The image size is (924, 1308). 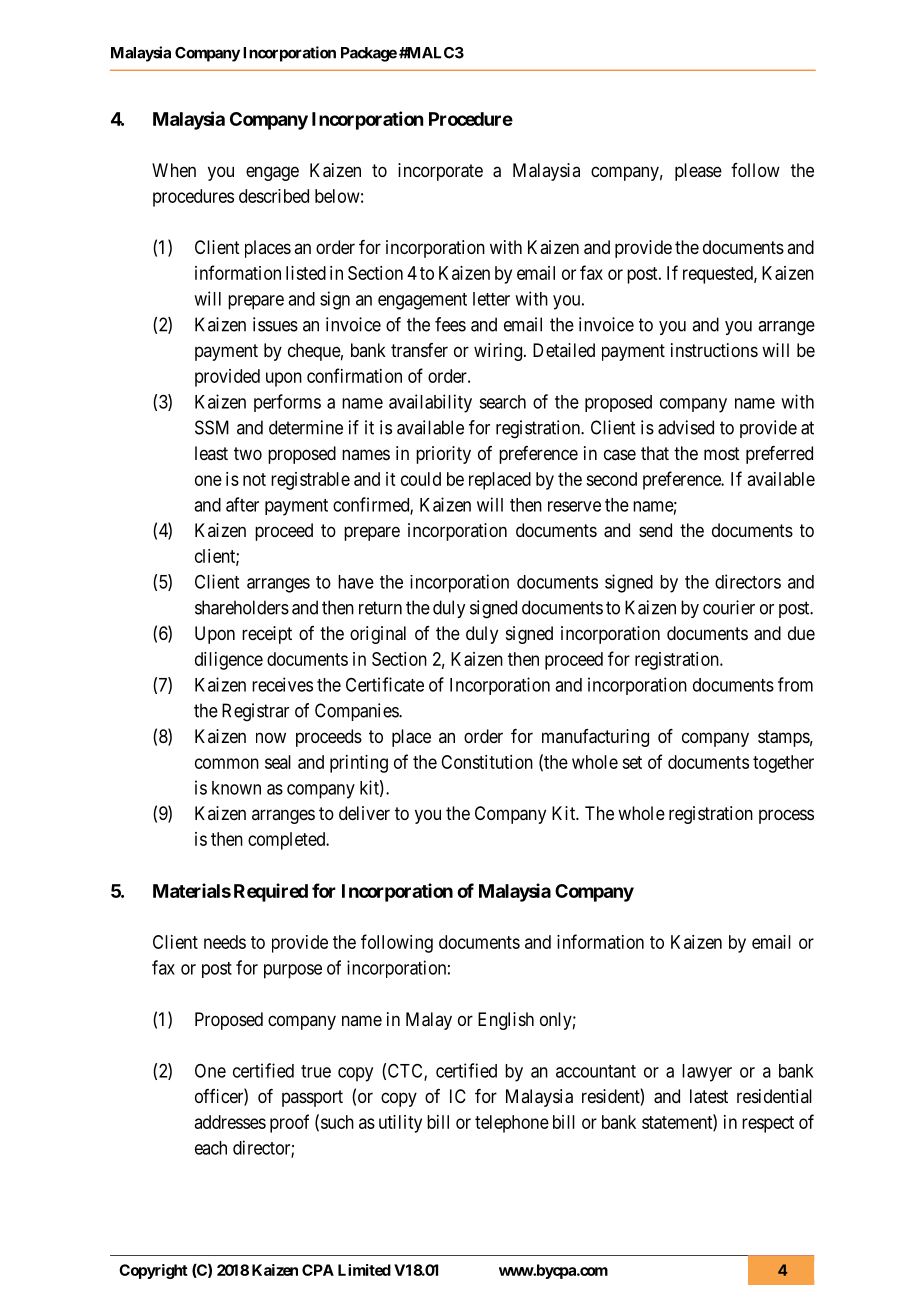 I want to click on please, so click(x=698, y=172).
